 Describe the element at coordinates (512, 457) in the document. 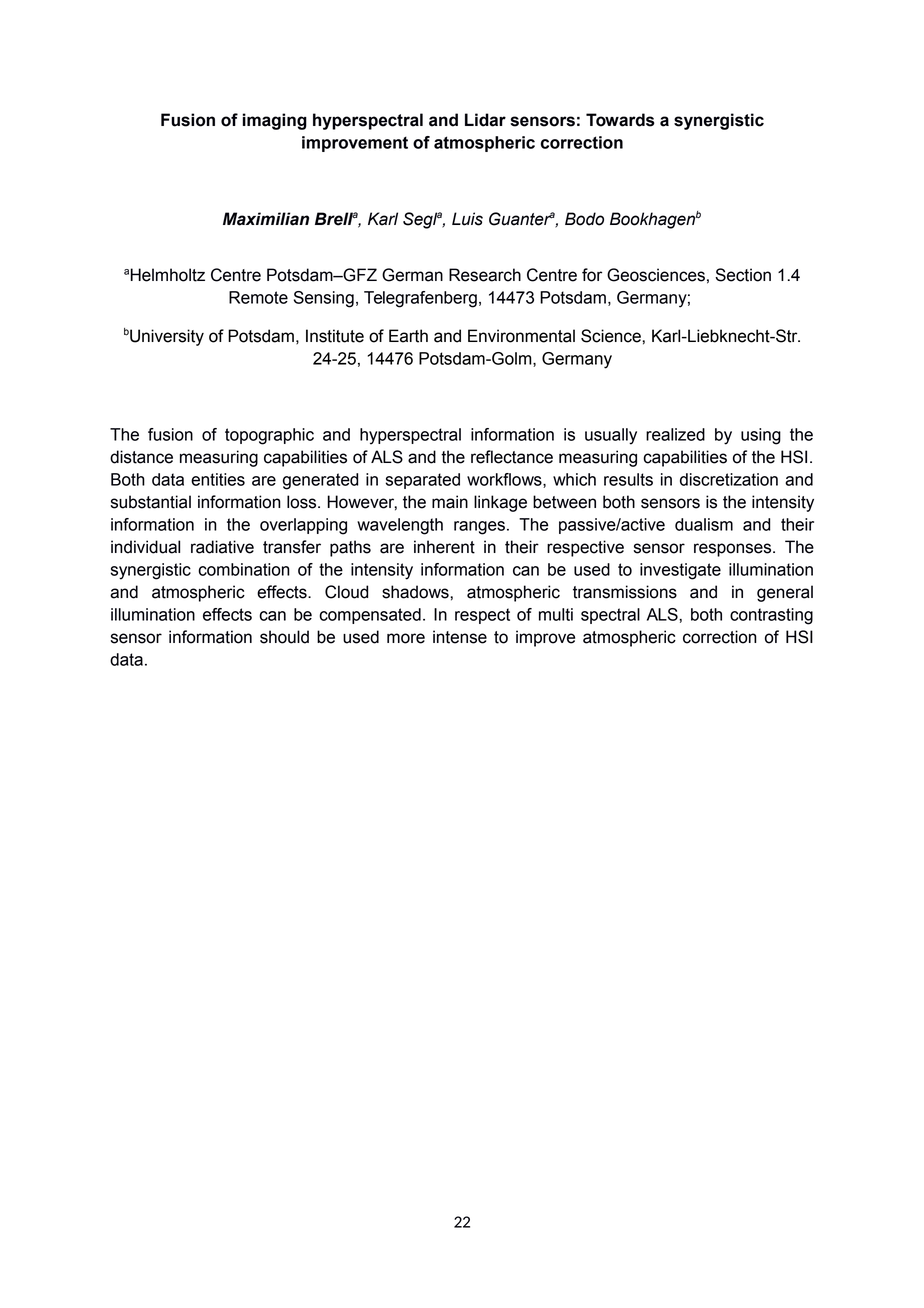

I see `reflectance` at that location.
